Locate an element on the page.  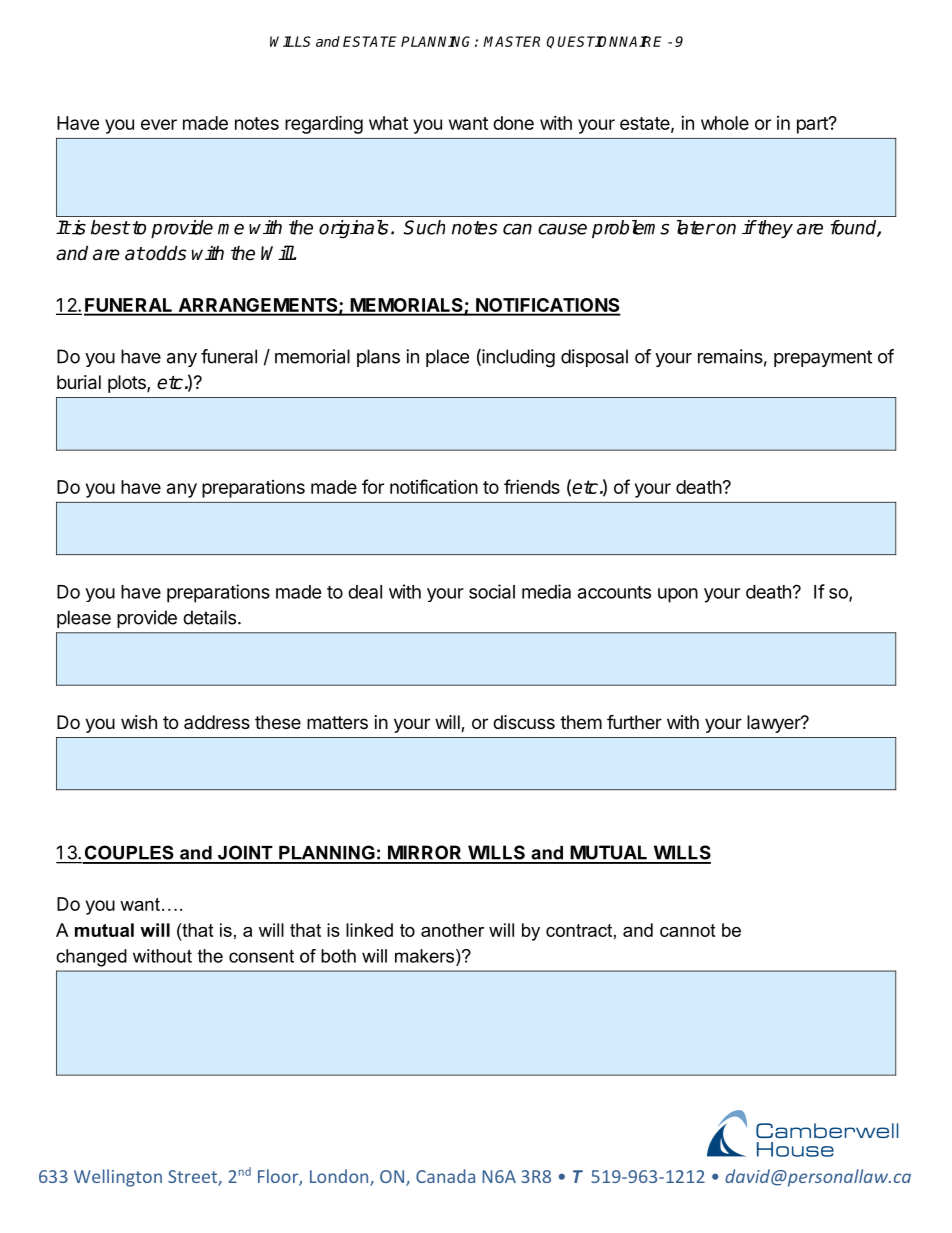
cannot is located at coordinates (687, 930).
